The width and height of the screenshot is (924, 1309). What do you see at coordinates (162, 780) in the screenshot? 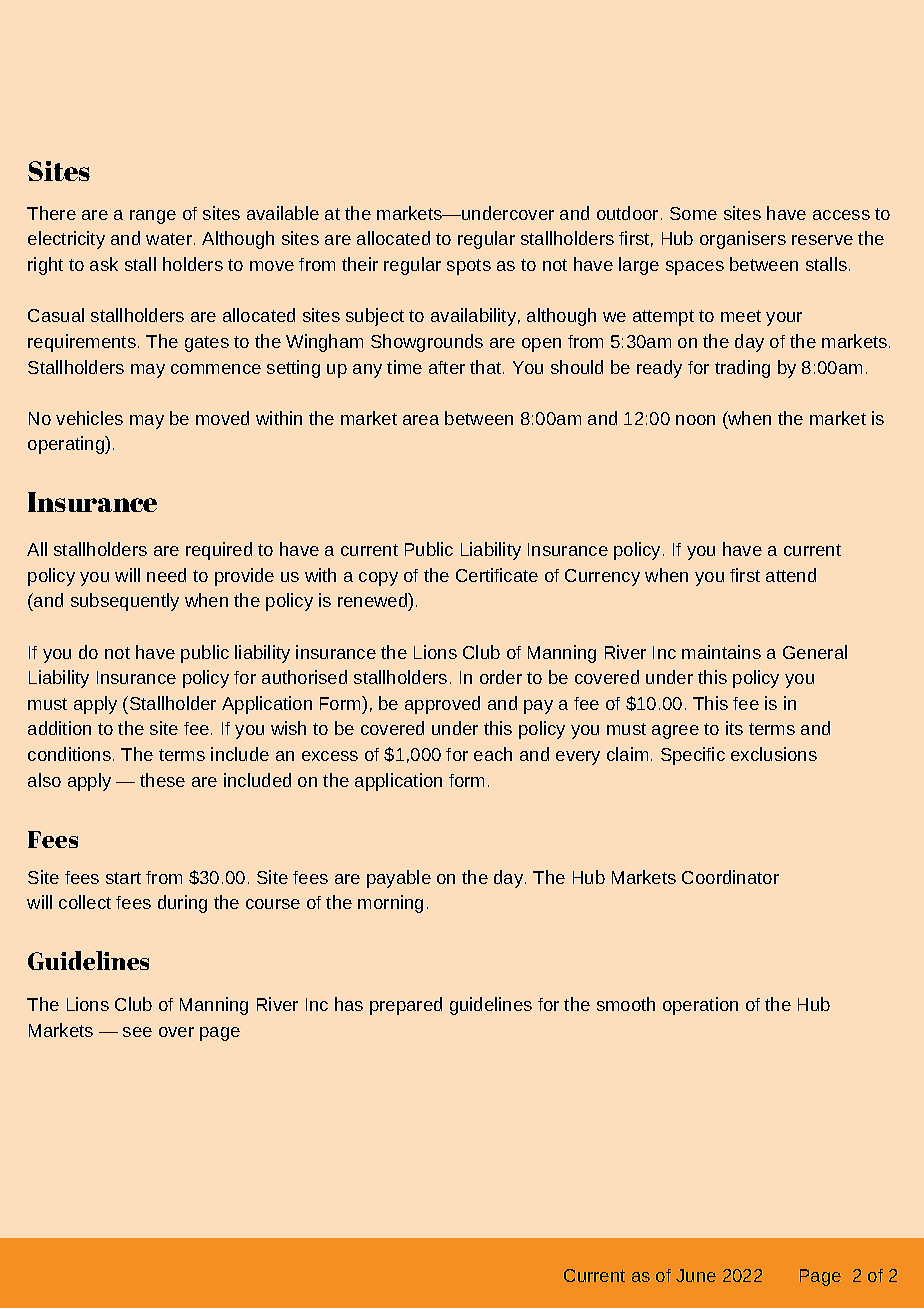
I see `these` at bounding box center [162, 780].
